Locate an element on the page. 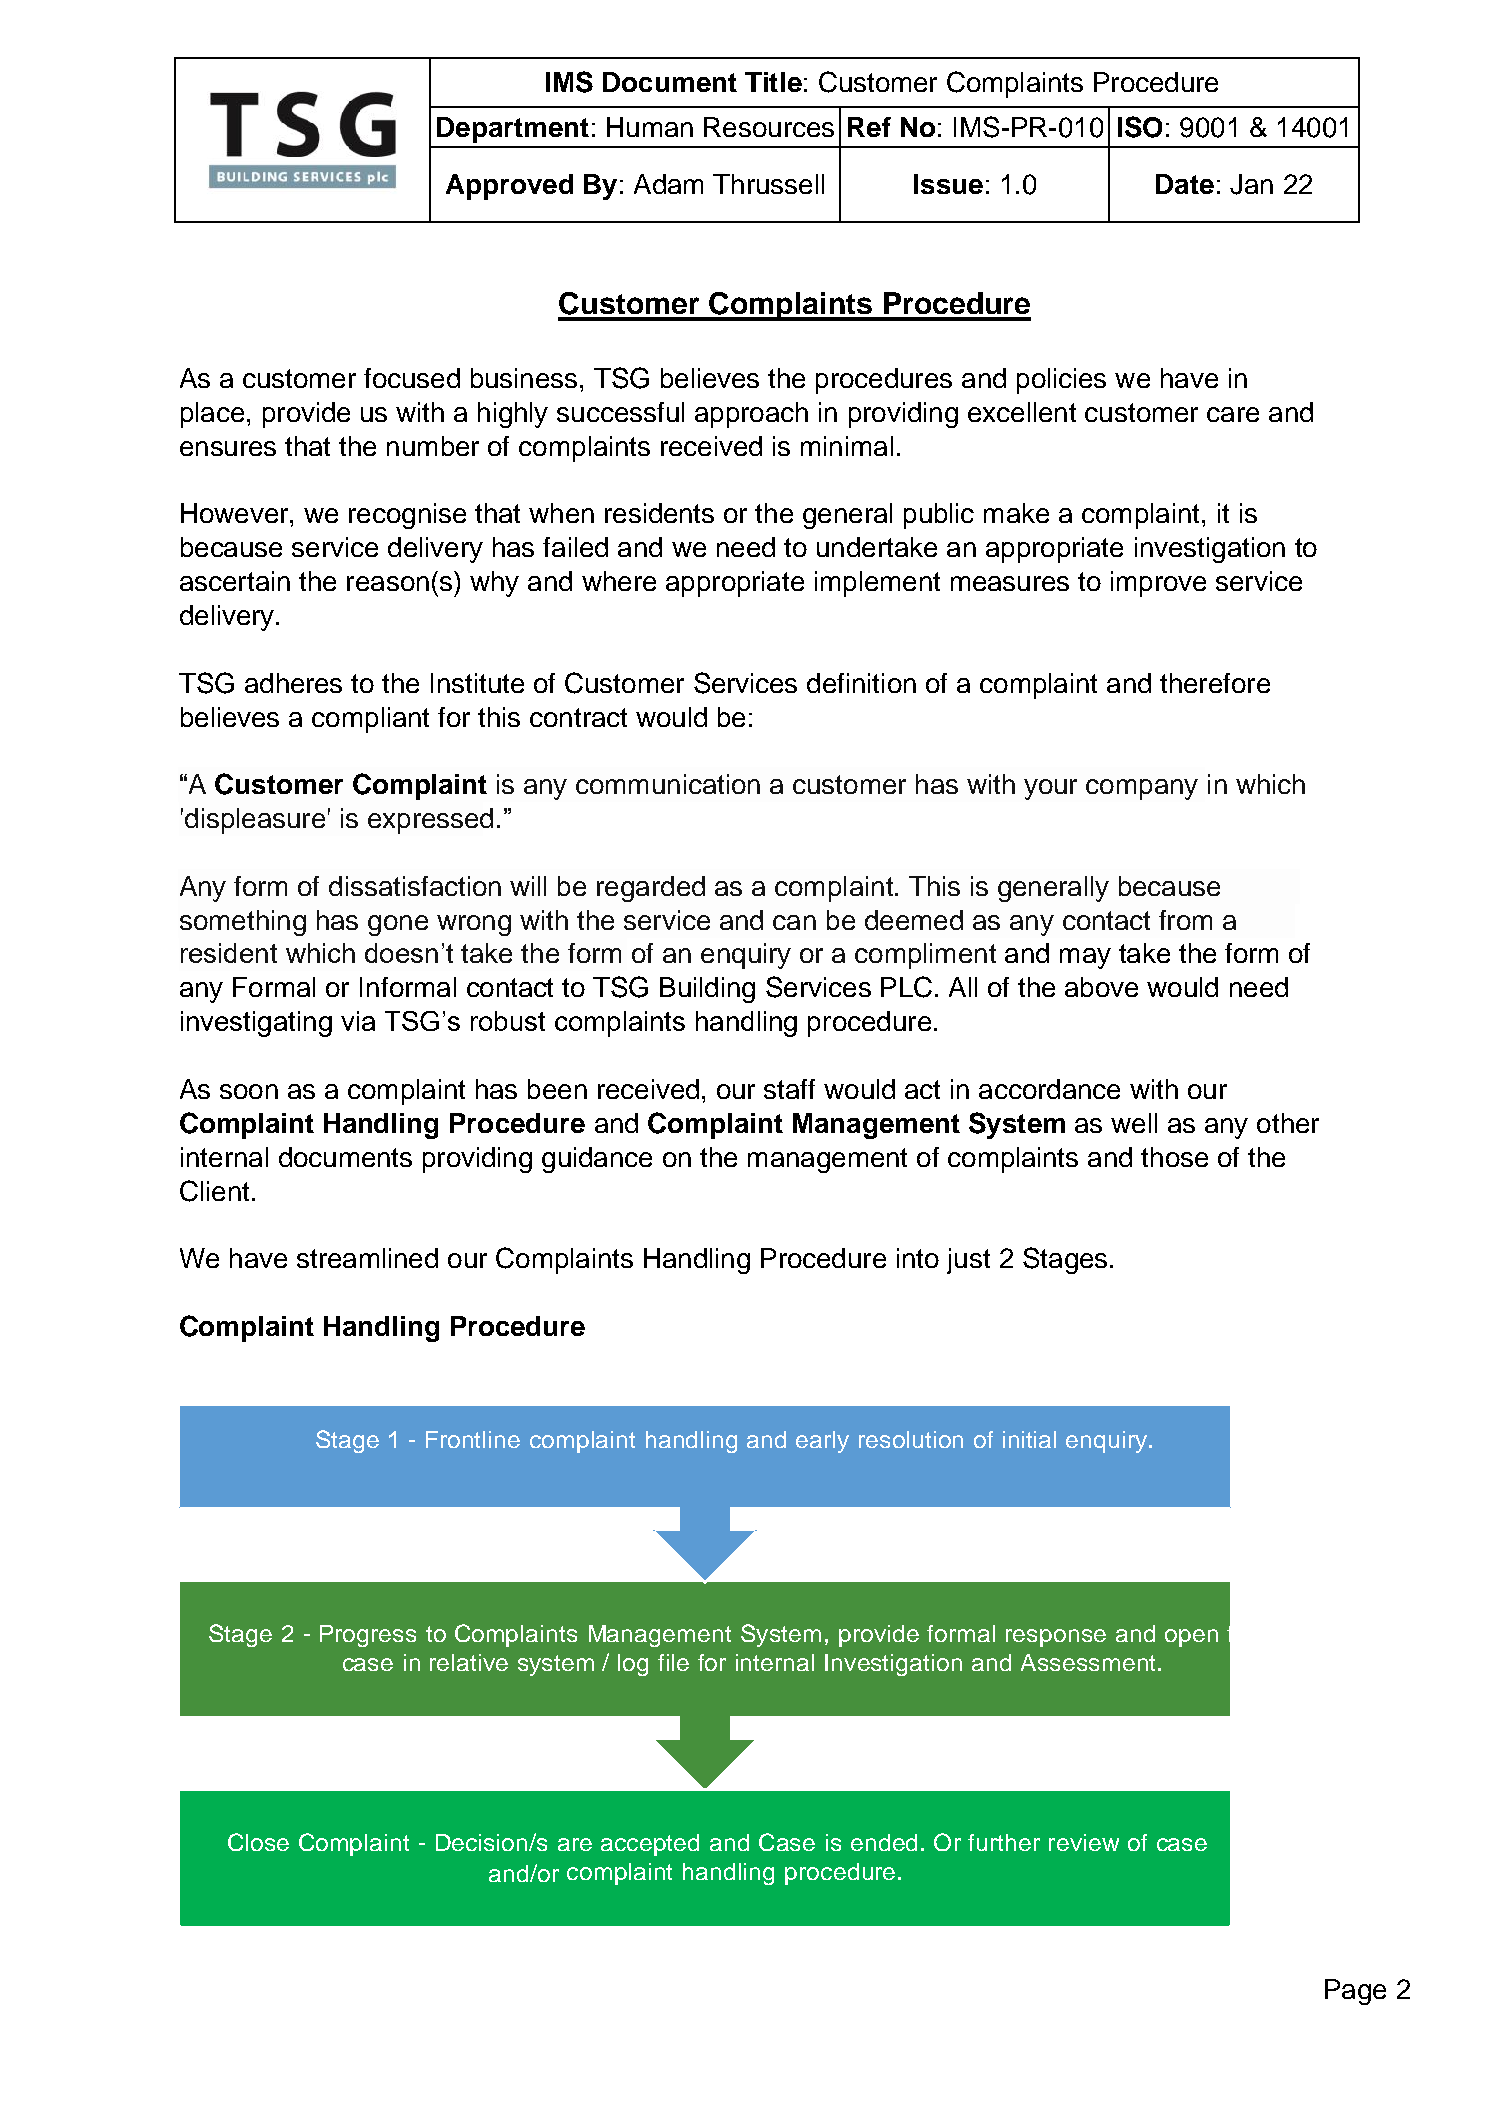  Department is located at coordinates (513, 130).
